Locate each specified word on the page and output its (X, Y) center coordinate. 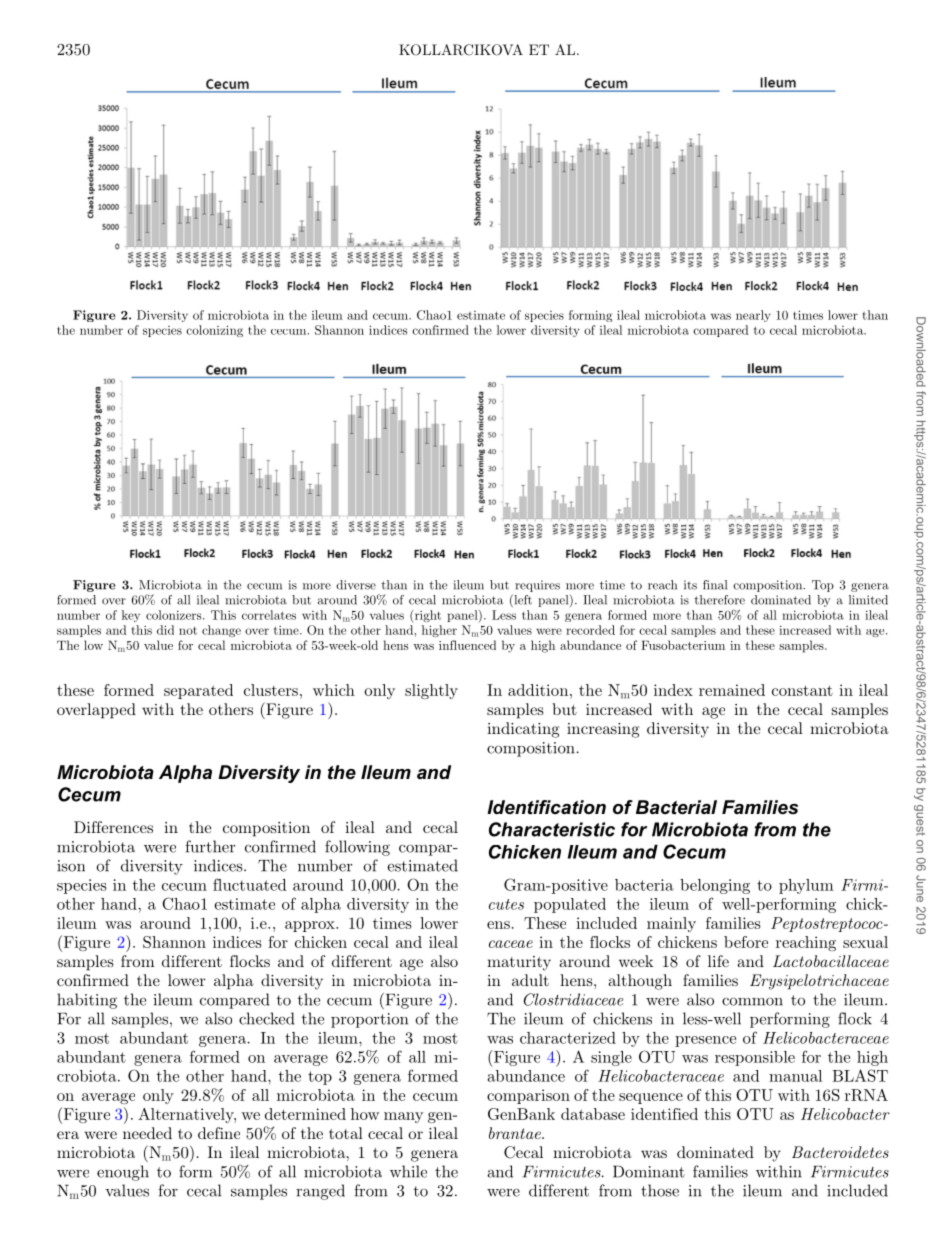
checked (266, 1018)
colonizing (214, 331)
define (219, 1133)
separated (198, 691)
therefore (720, 600)
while (408, 1171)
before (746, 942)
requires (537, 586)
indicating (523, 730)
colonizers (175, 615)
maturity (519, 963)
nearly (753, 316)
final (715, 585)
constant (802, 690)
